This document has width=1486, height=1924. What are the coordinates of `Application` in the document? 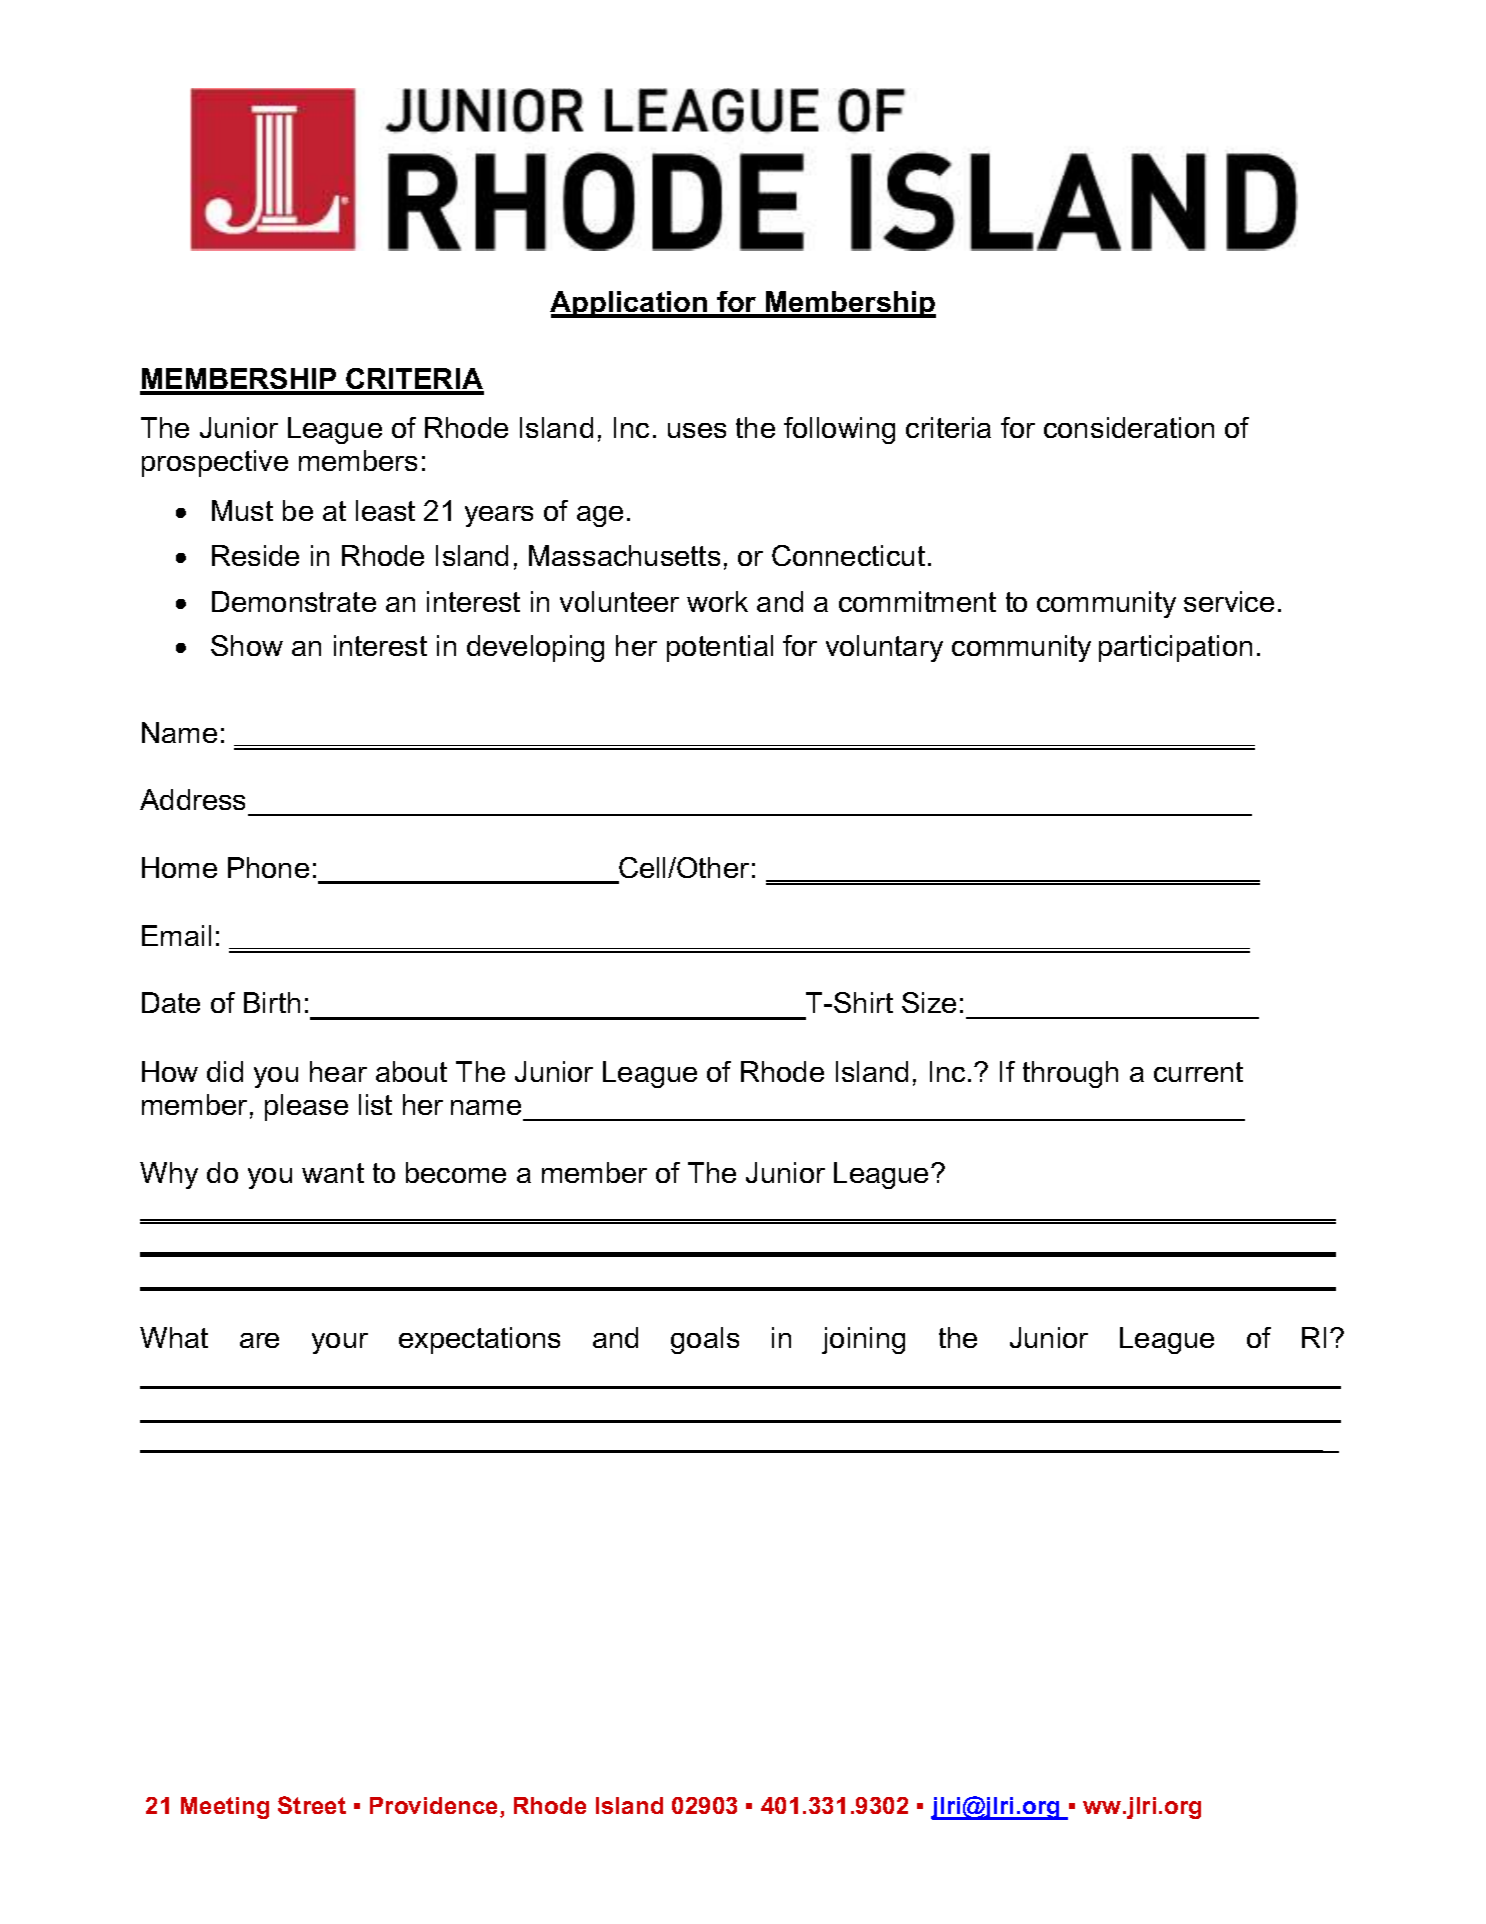 It's located at (630, 304).
